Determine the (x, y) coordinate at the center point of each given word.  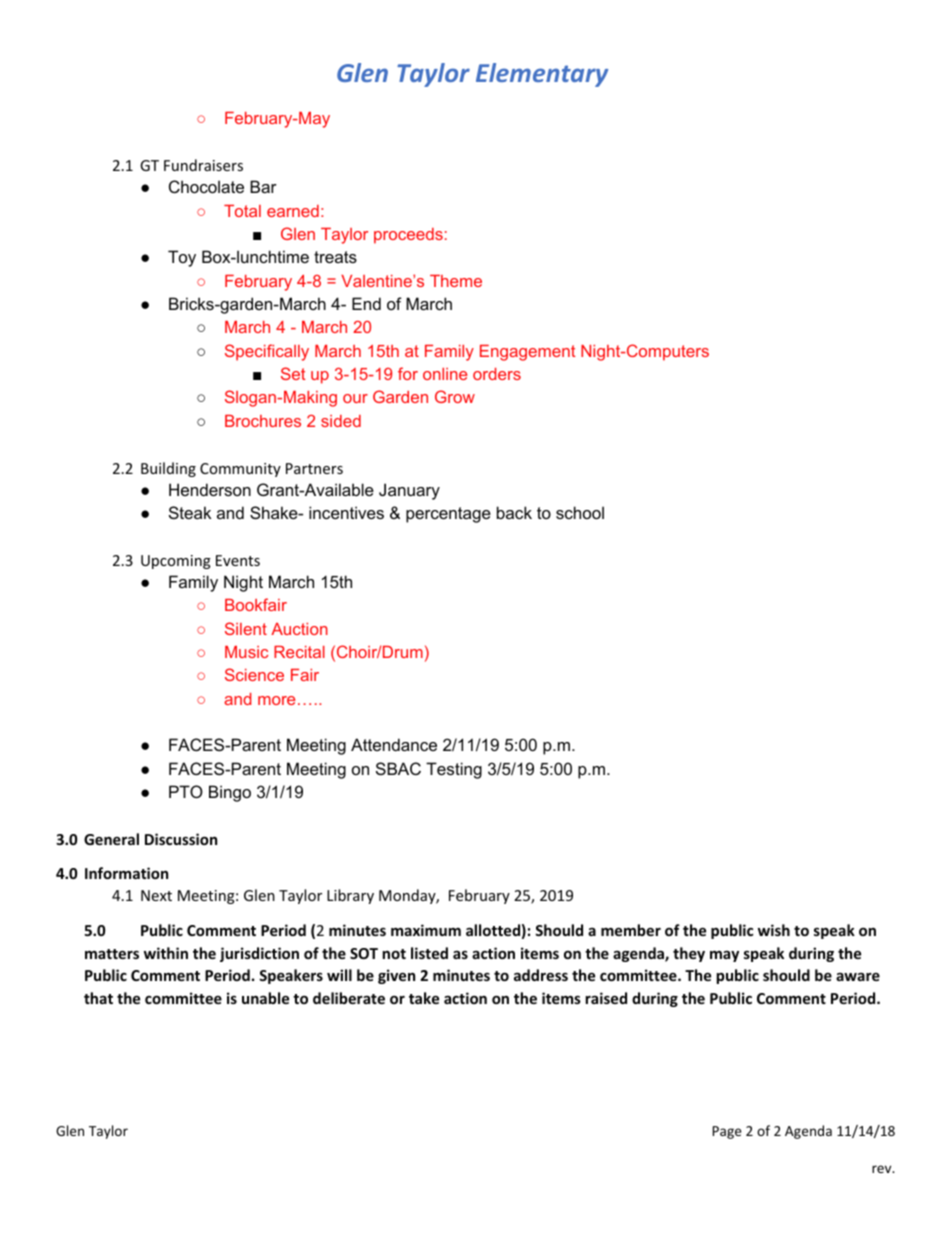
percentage (448, 515)
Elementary (542, 75)
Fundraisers (203, 165)
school (580, 512)
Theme (456, 281)
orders (497, 374)
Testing (454, 770)
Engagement (528, 353)
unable (265, 998)
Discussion (181, 839)
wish (774, 930)
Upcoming (176, 562)
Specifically (267, 352)
